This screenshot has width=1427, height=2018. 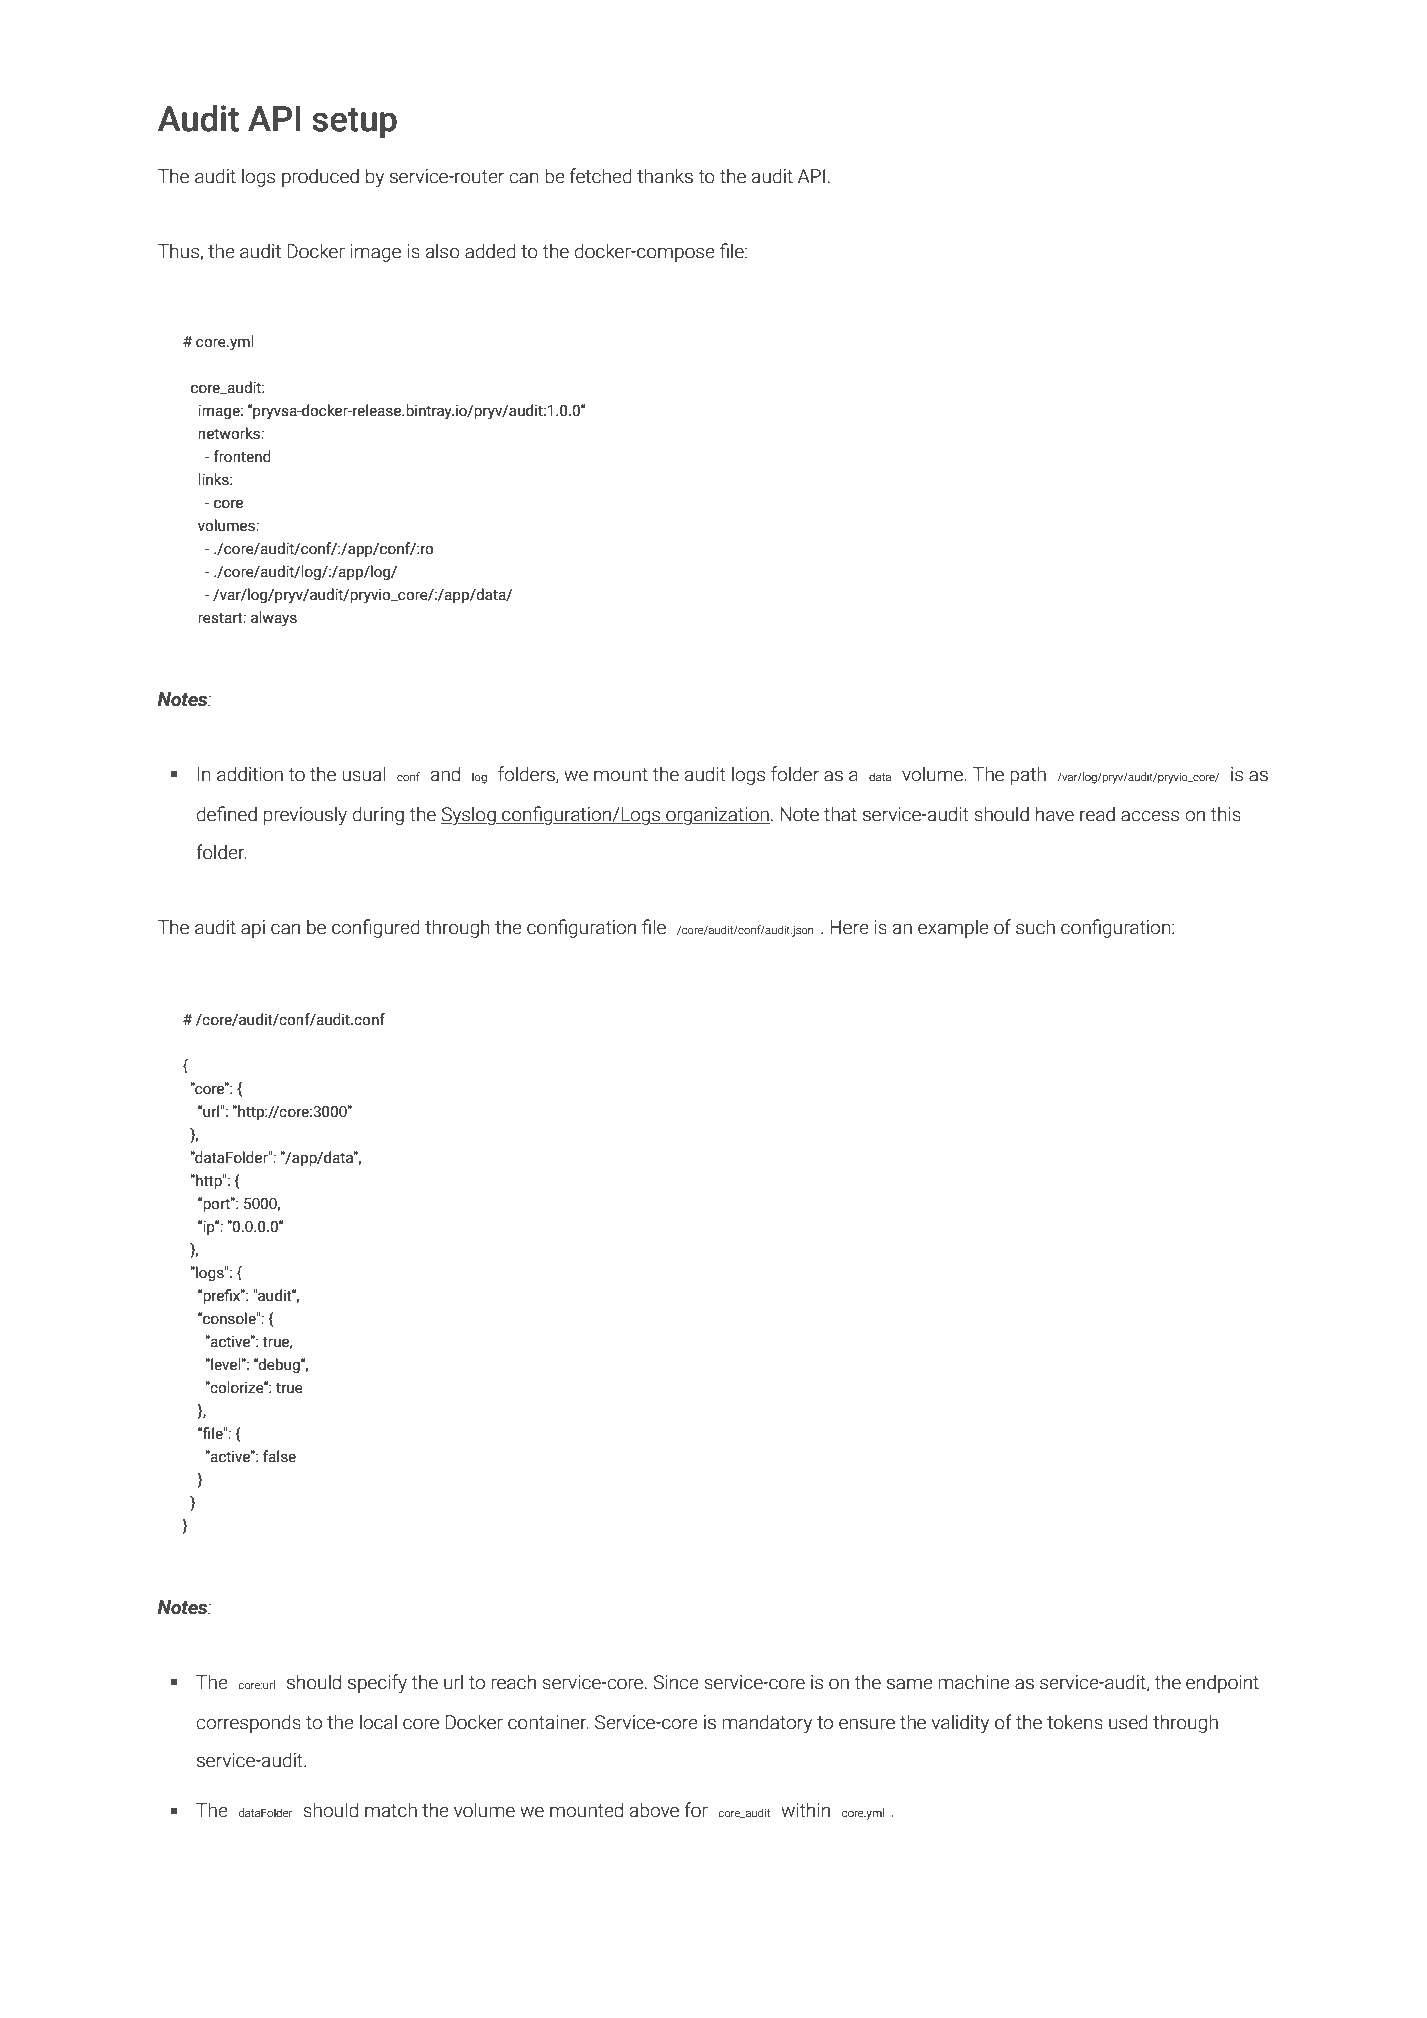 I want to click on thanks, so click(x=665, y=176).
